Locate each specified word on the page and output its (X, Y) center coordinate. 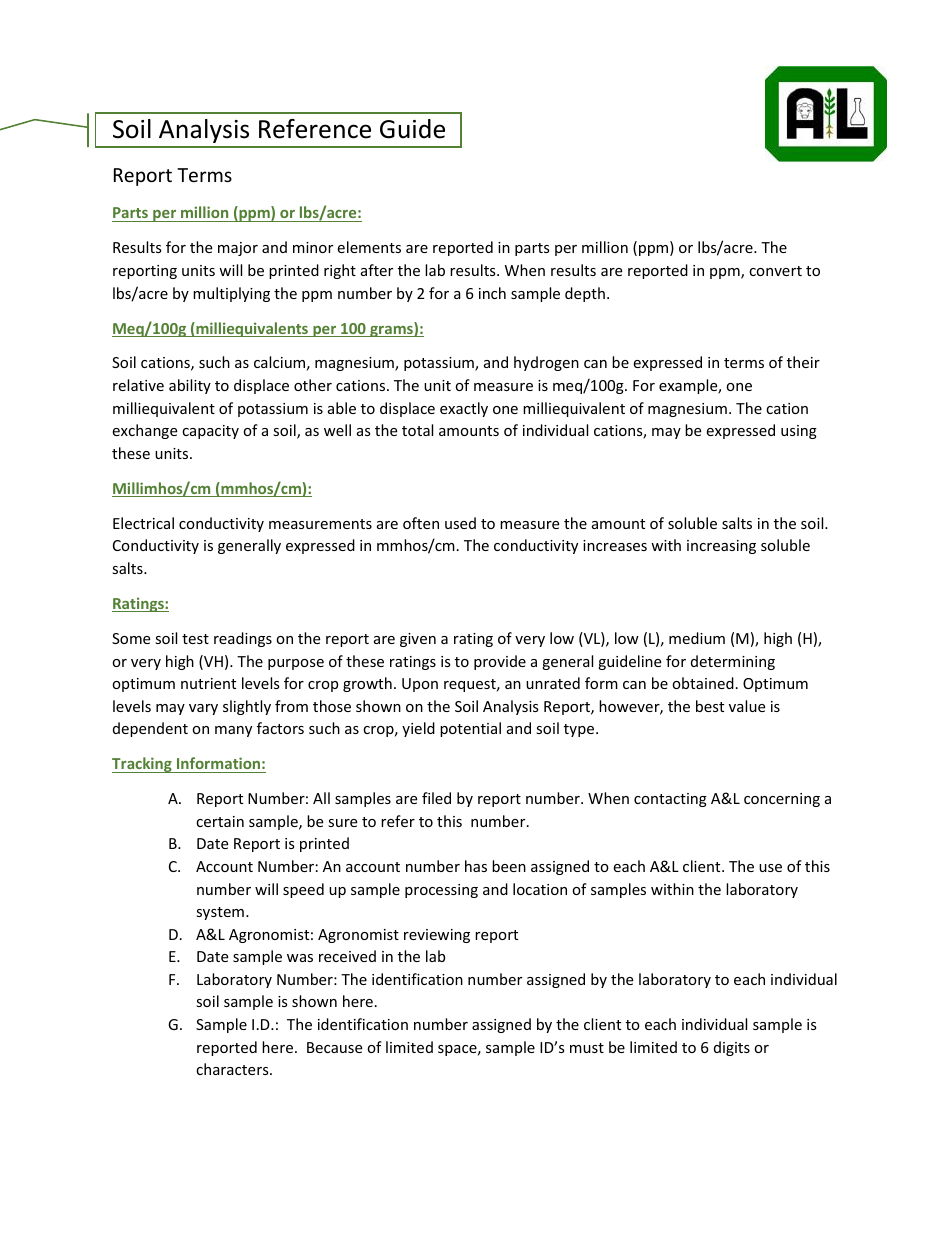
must (587, 1048)
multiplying (231, 294)
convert (775, 271)
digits (732, 1048)
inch (492, 293)
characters (233, 1069)
